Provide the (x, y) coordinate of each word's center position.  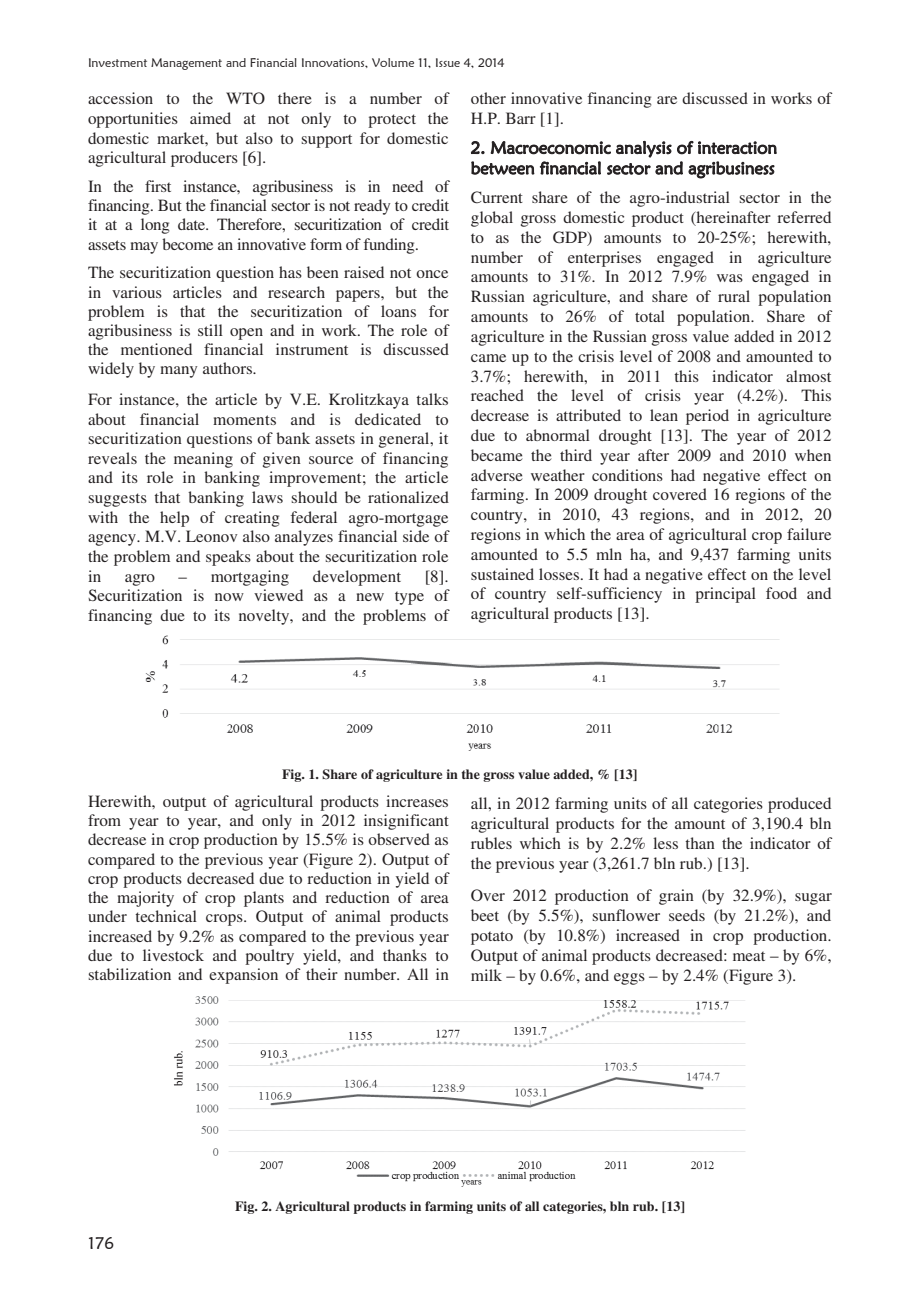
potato (492, 938)
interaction (737, 148)
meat (749, 956)
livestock (173, 955)
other (488, 98)
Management (186, 64)
